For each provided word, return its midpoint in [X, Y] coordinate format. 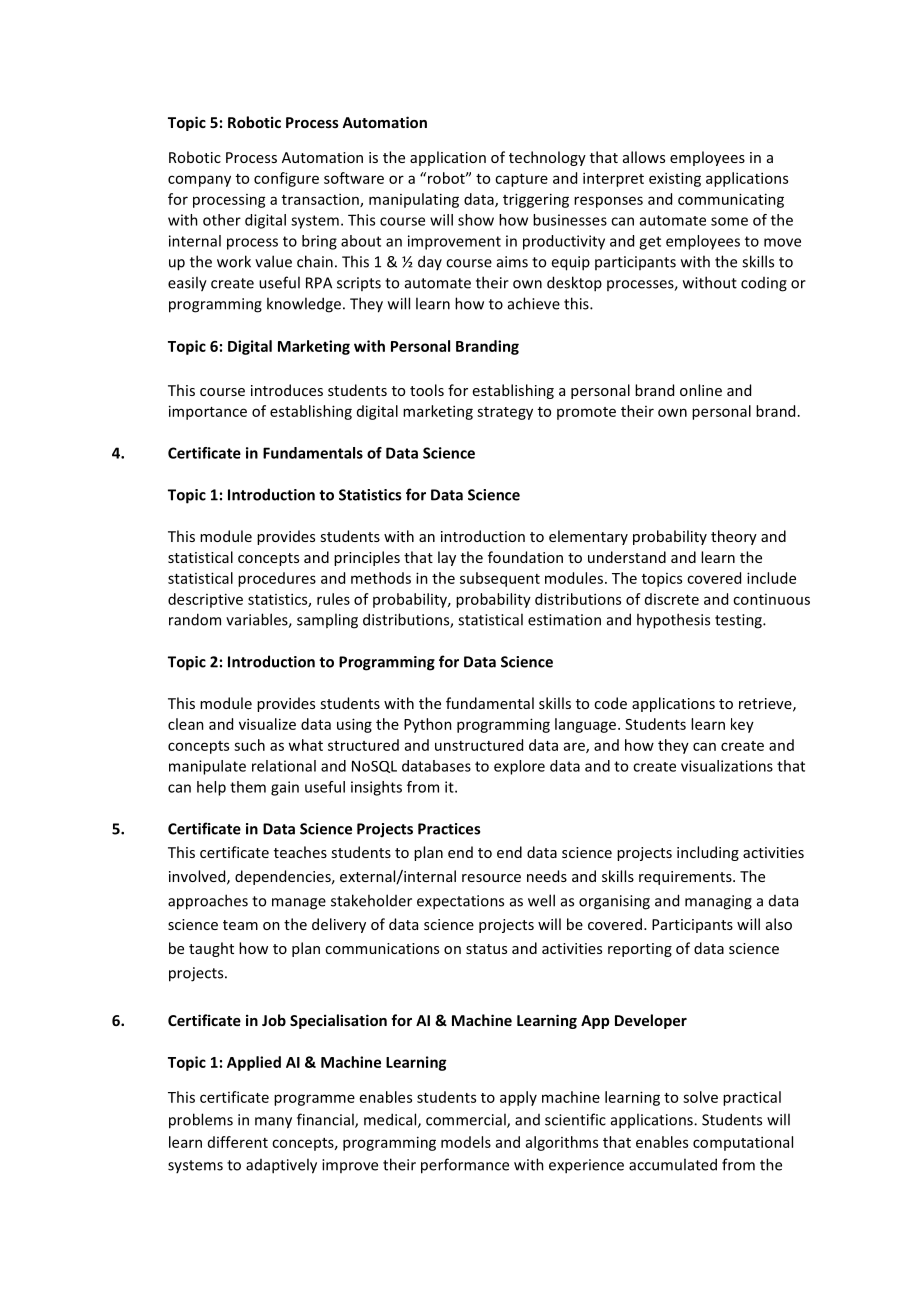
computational [743, 1143]
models [466, 1142]
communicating [731, 200]
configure [286, 179]
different [238, 1142]
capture [521, 180]
